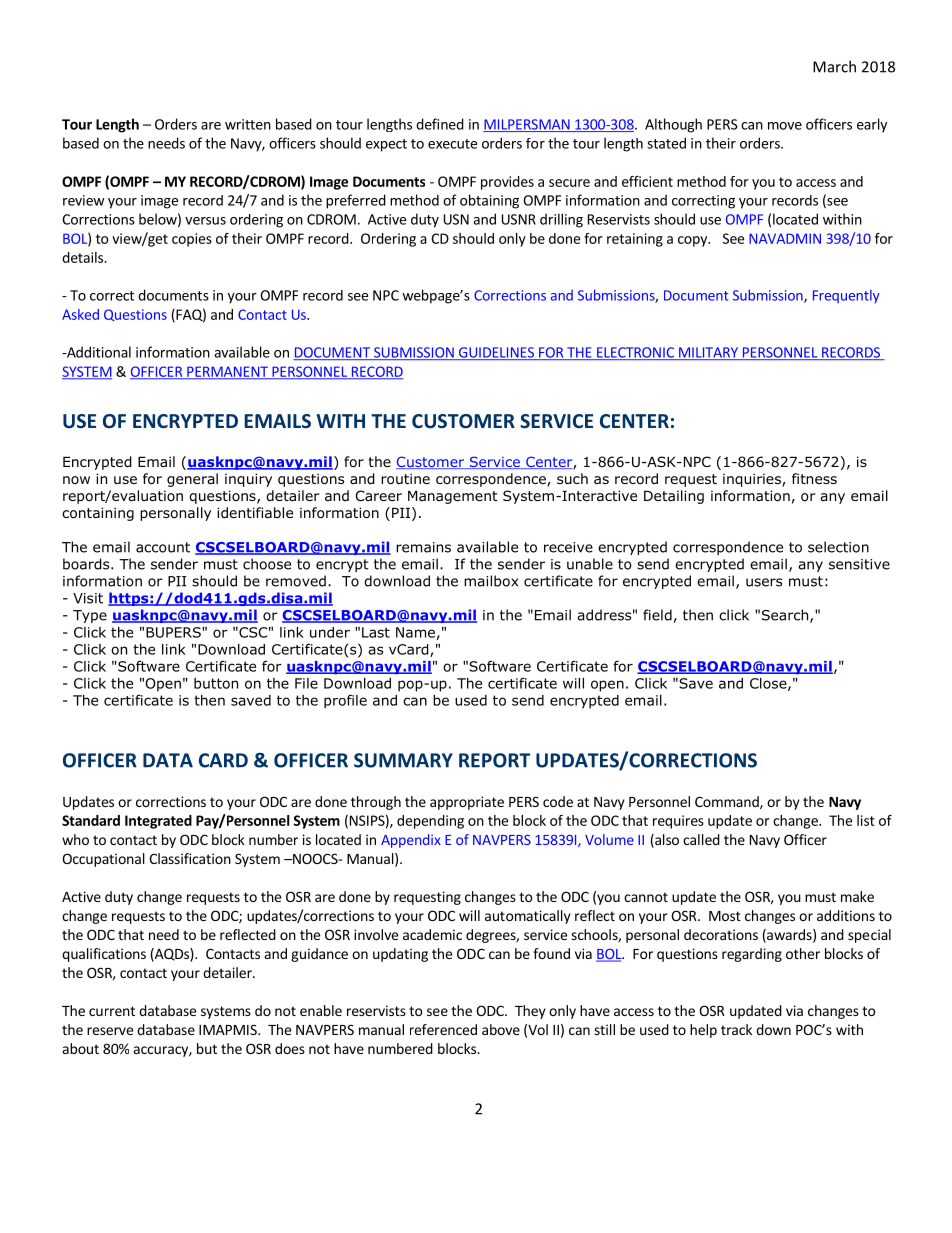 This screenshot has width=952, height=1233. I want to click on Integrated, so click(158, 822).
